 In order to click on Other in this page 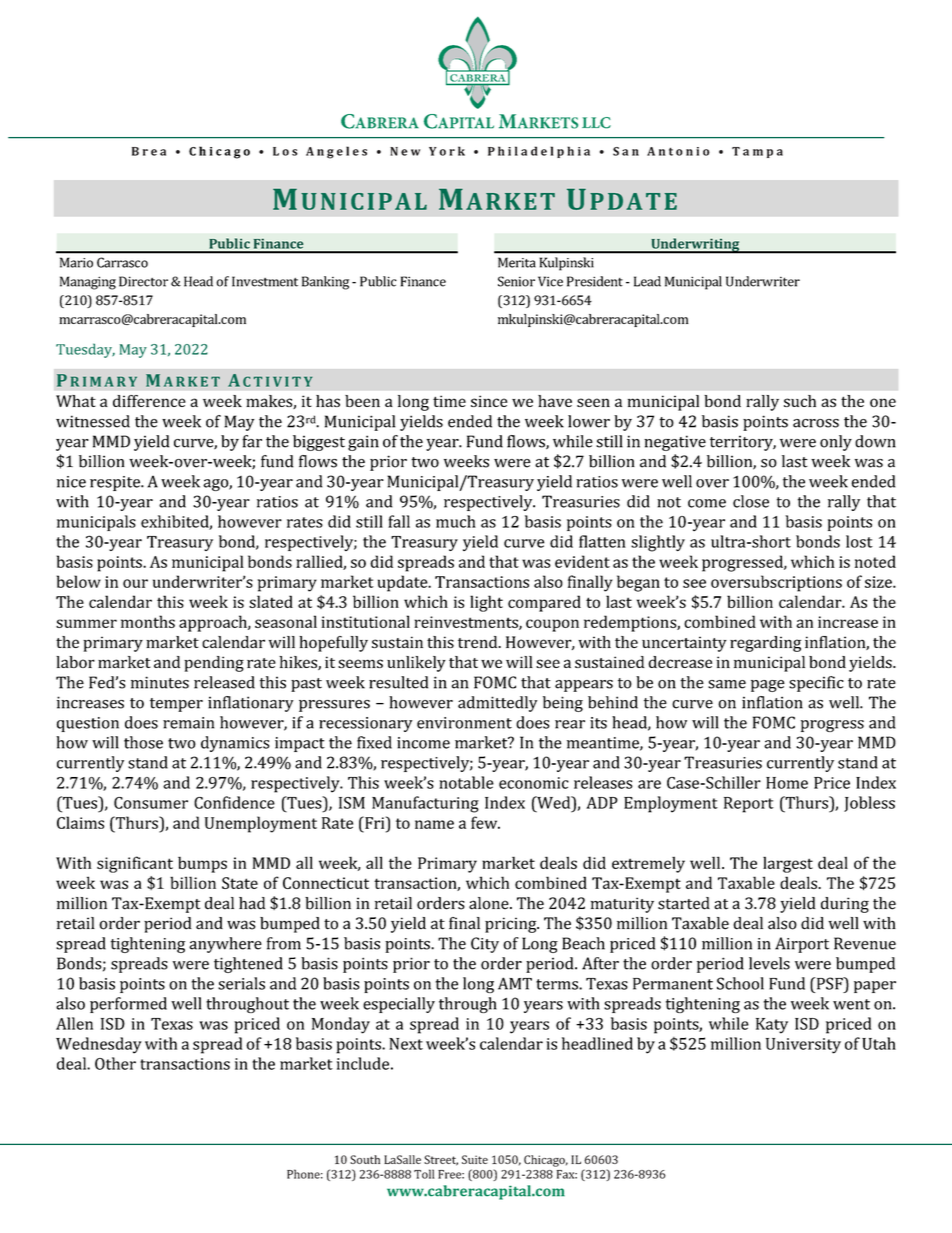, I will do `click(115, 1063)`.
